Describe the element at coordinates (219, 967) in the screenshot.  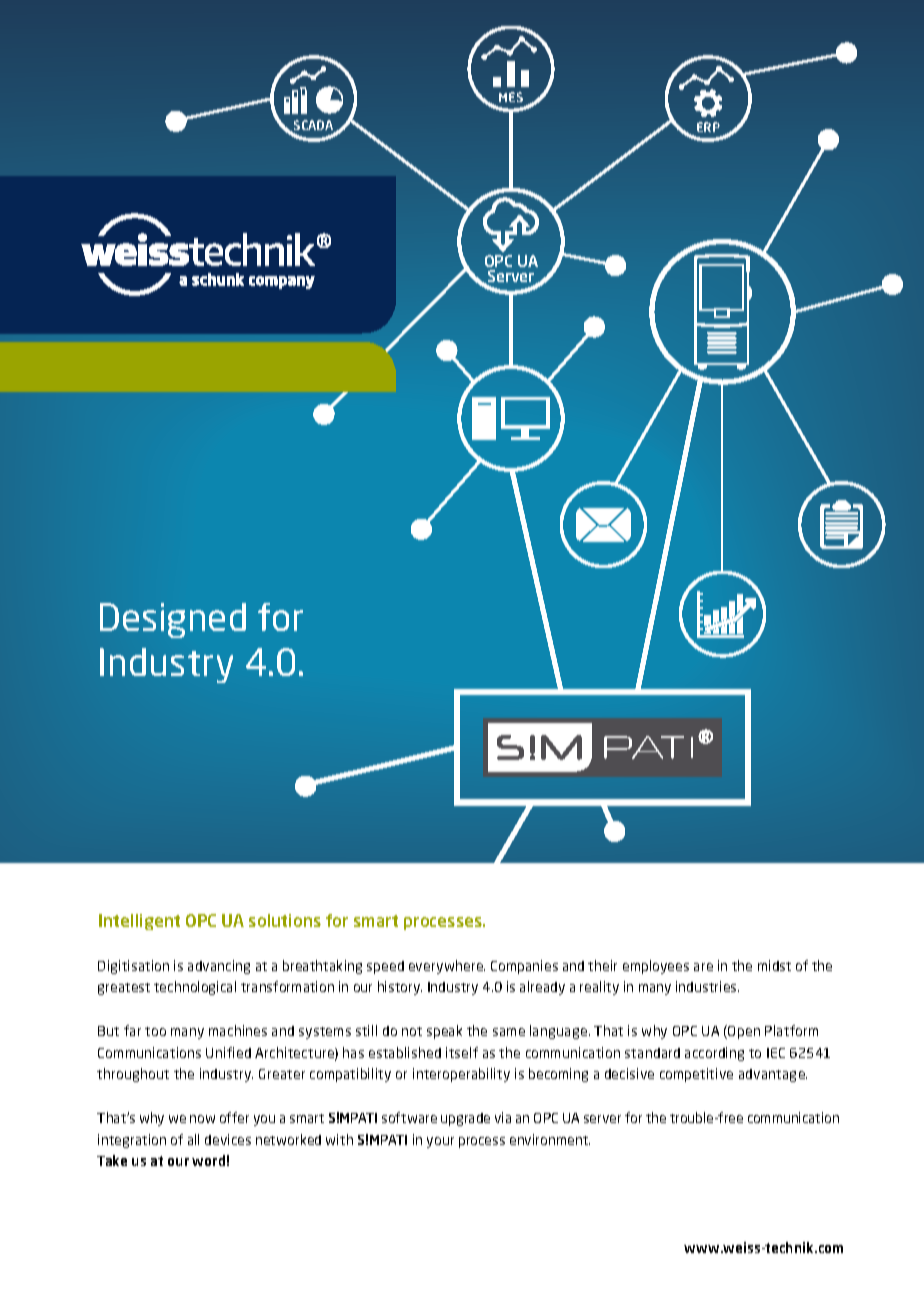
I see `advancing` at that location.
